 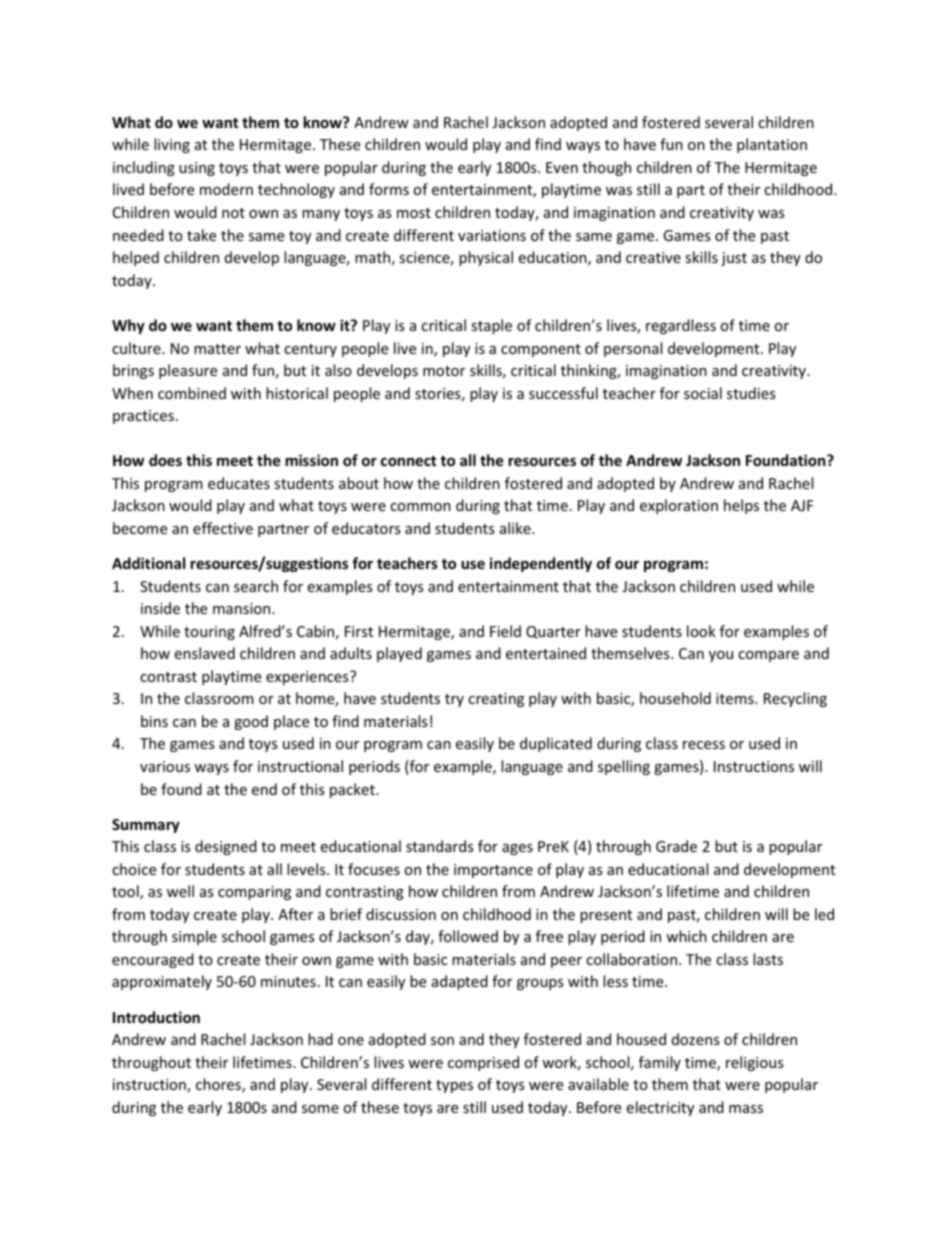 I want to click on most, so click(x=414, y=213).
